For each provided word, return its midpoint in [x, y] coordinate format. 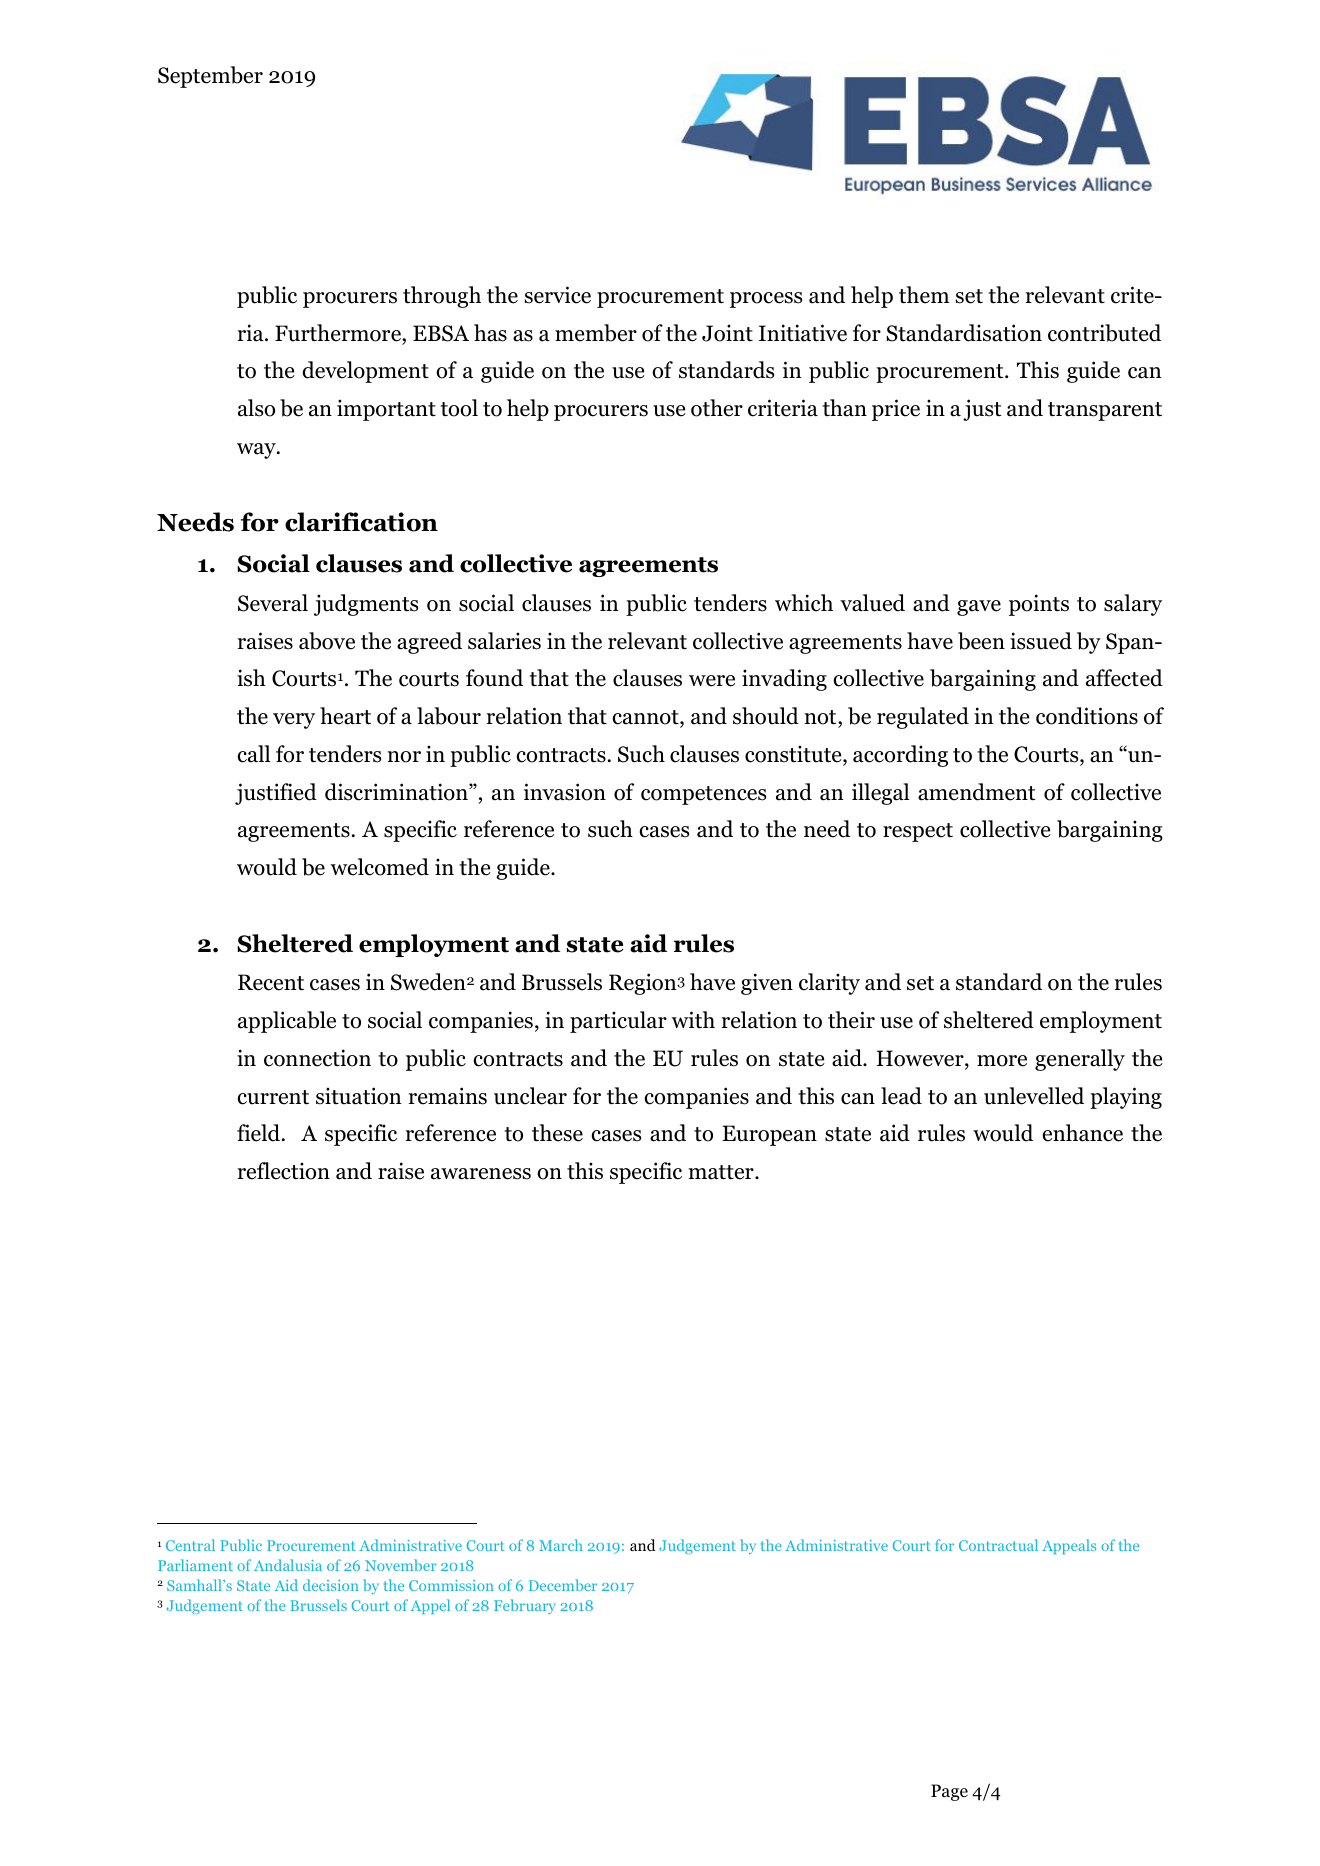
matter [722, 1172]
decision [330, 1585]
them [924, 295]
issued [1041, 641]
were [712, 681]
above [327, 641]
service [558, 295]
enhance [1082, 1133]
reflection [284, 1171]
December [563, 1585]
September [210, 77]
